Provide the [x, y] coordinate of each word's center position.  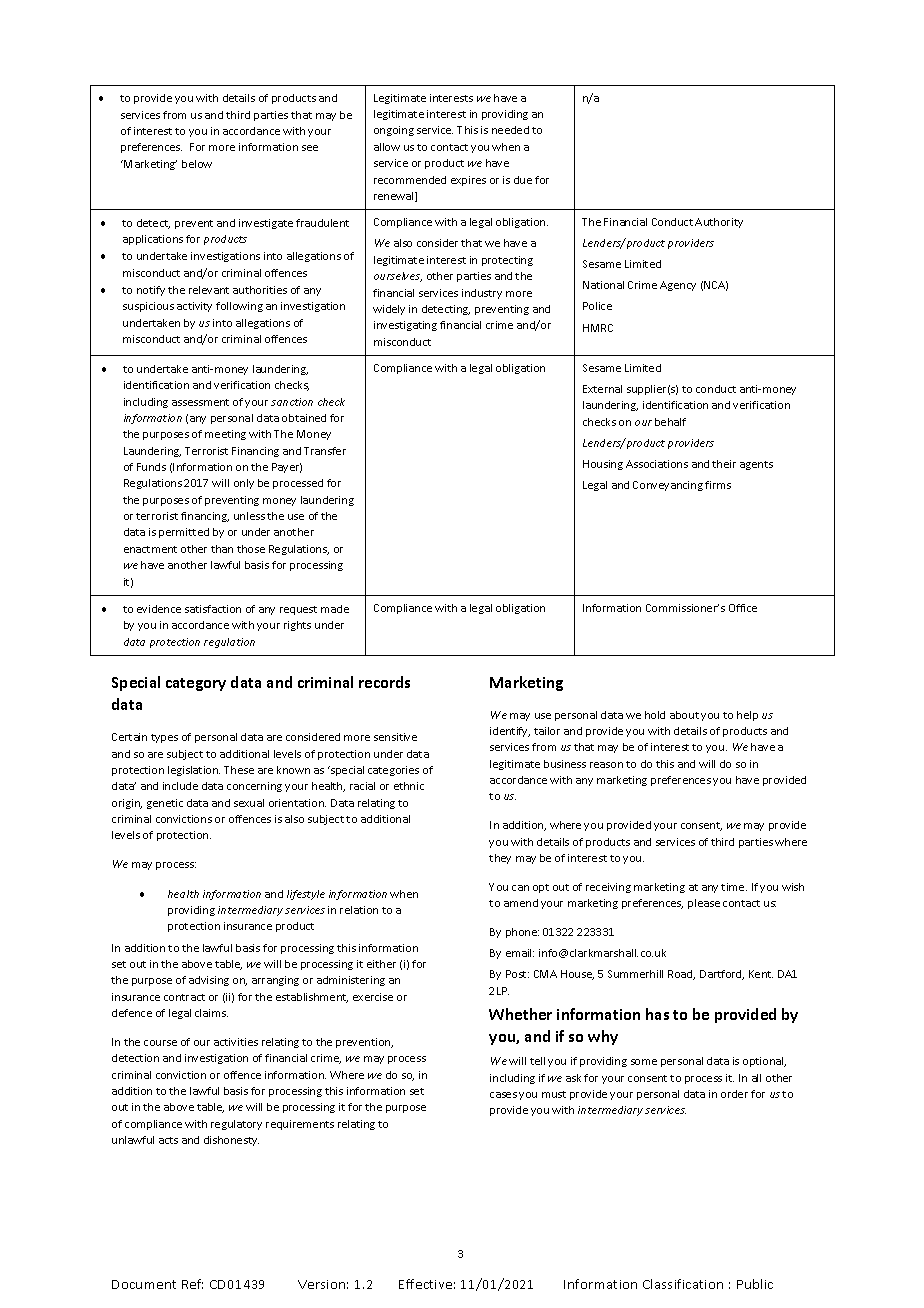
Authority [719, 223]
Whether [520, 1014]
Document [144, 1284]
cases [503, 1095]
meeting [225, 435]
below [197, 164]
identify [510, 732]
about [684, 715]
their [724, 464]
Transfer [325, 451]
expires [468, 181]
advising [209, 981]
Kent [761, 974]
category [196, 684]
